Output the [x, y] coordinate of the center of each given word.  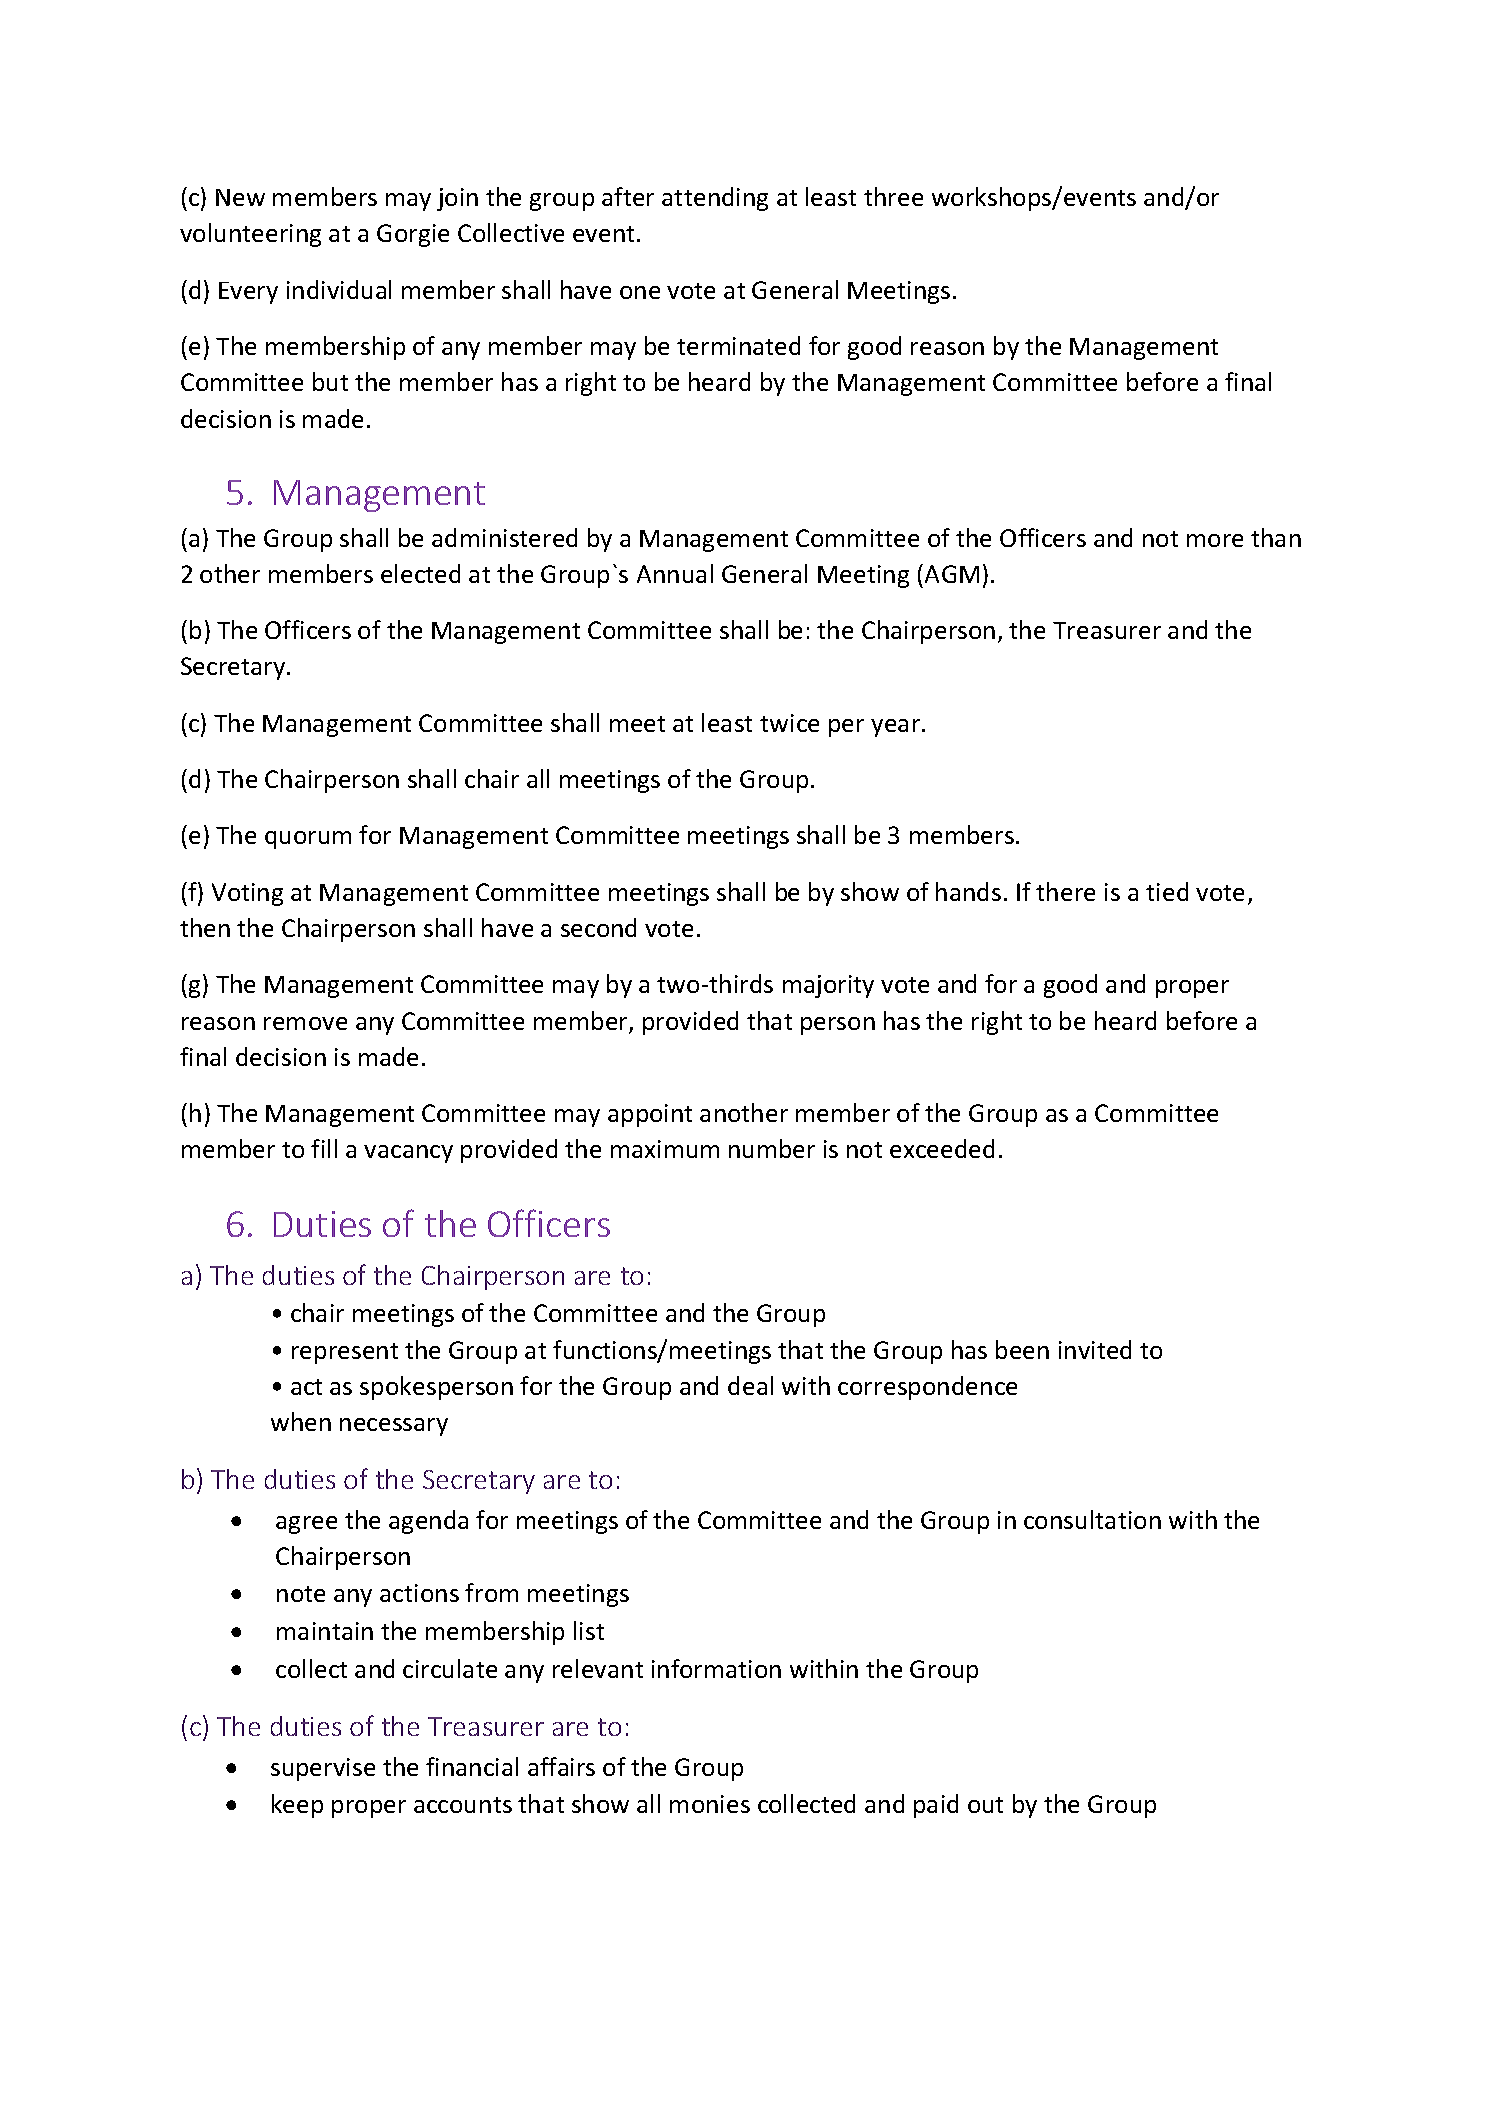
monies [710, 1804]
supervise [323, 1769]
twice [789, 723]
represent [345, 1353]
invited [1095, 1349]
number [772, 1148]
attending [715, 199]
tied [1167, 891]
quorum [308, 840]
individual [339, 289]
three [893, 196]
